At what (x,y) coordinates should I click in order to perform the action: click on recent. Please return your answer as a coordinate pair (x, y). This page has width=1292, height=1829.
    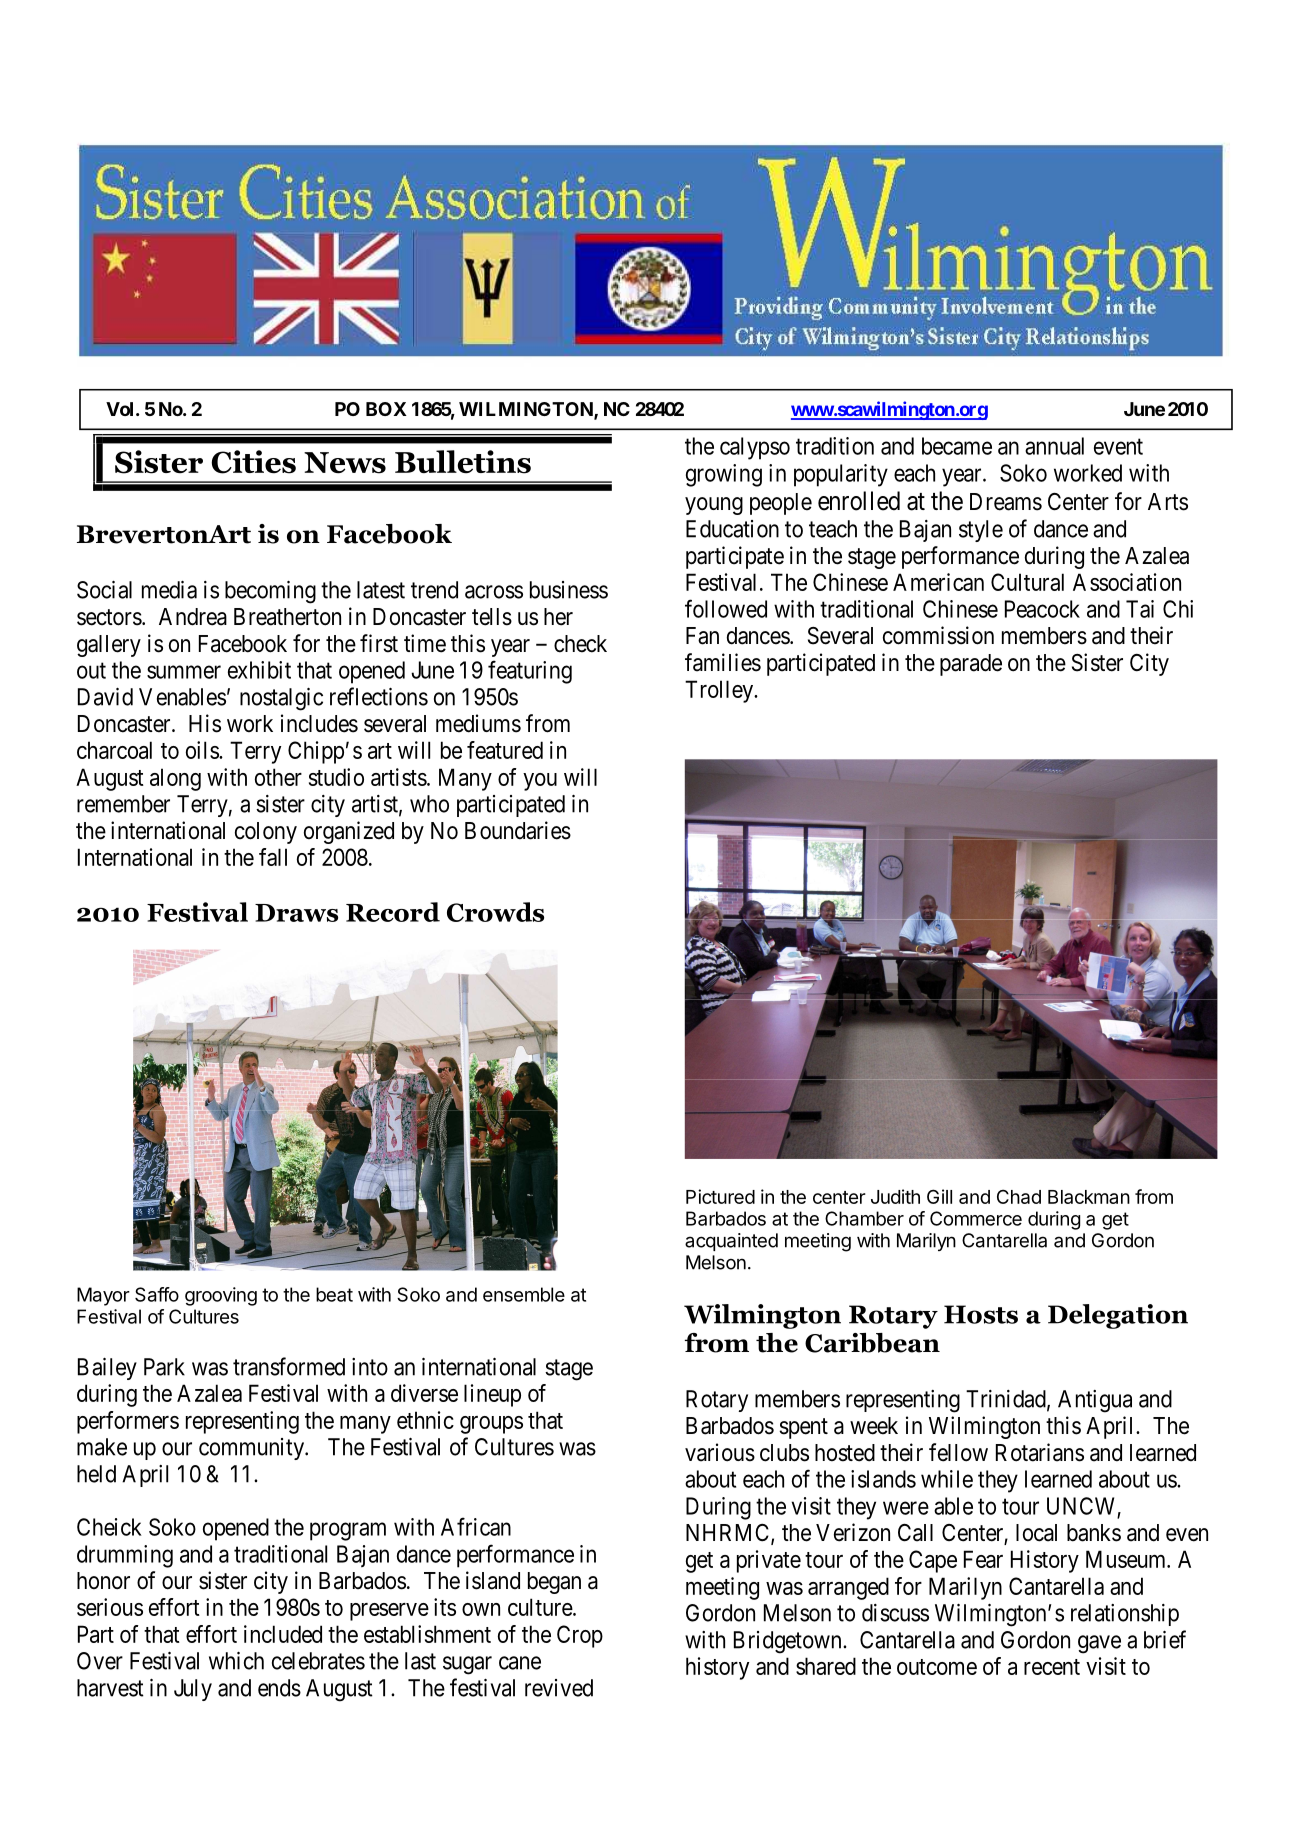
    Looking at the image, I should click on (1052, 1667).
